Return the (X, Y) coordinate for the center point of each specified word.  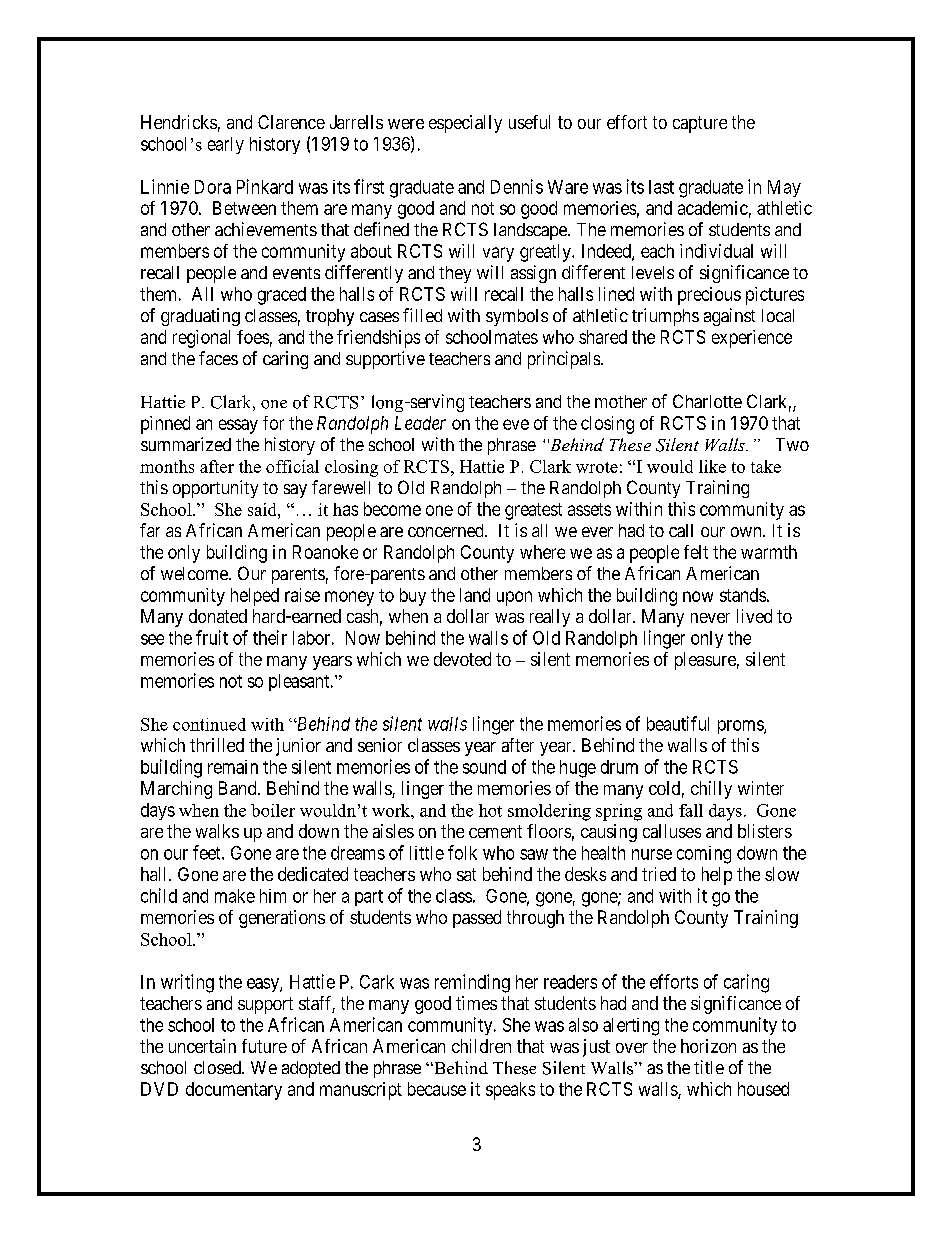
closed (218, 1067)
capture (700, 124)
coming (704, 855)
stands (743, 595)
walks (217, 831)
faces (218, 358)
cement (495, 831)
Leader (420, 423)
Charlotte (707, 401)
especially (465, 124)
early (226, 145)
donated (218, 616)
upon (514, 598)
